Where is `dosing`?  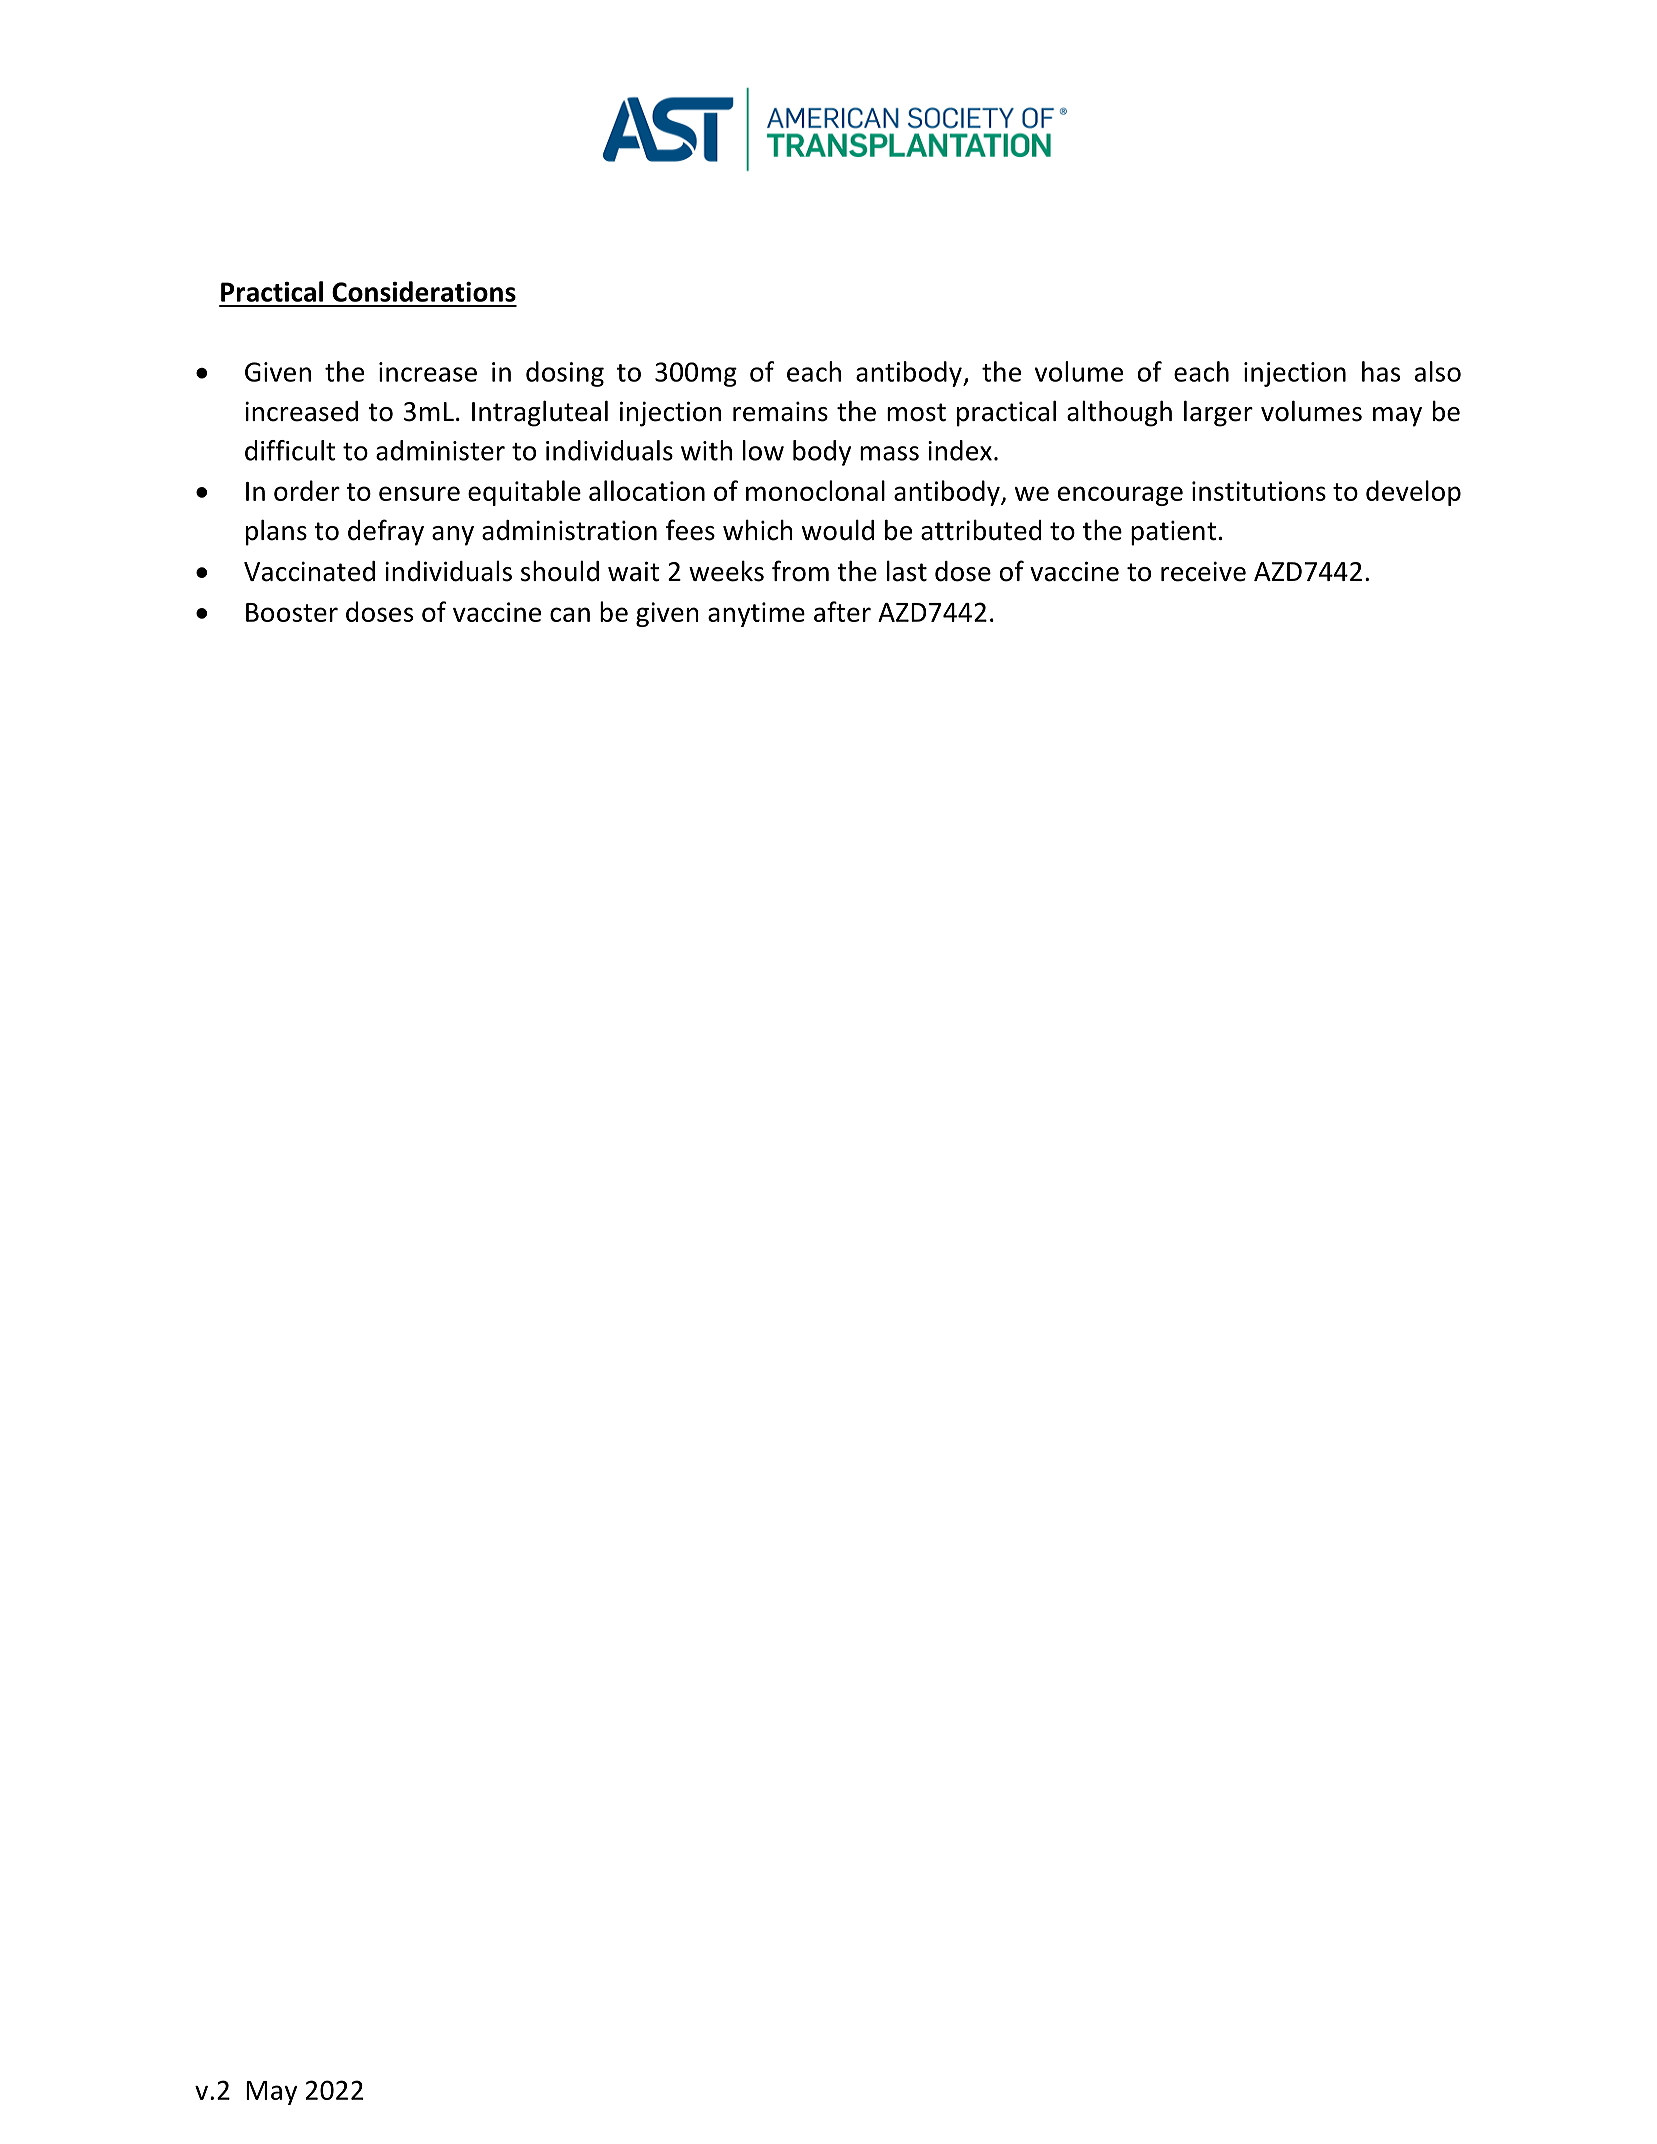 dosing is located at coordinates (565, 374).
